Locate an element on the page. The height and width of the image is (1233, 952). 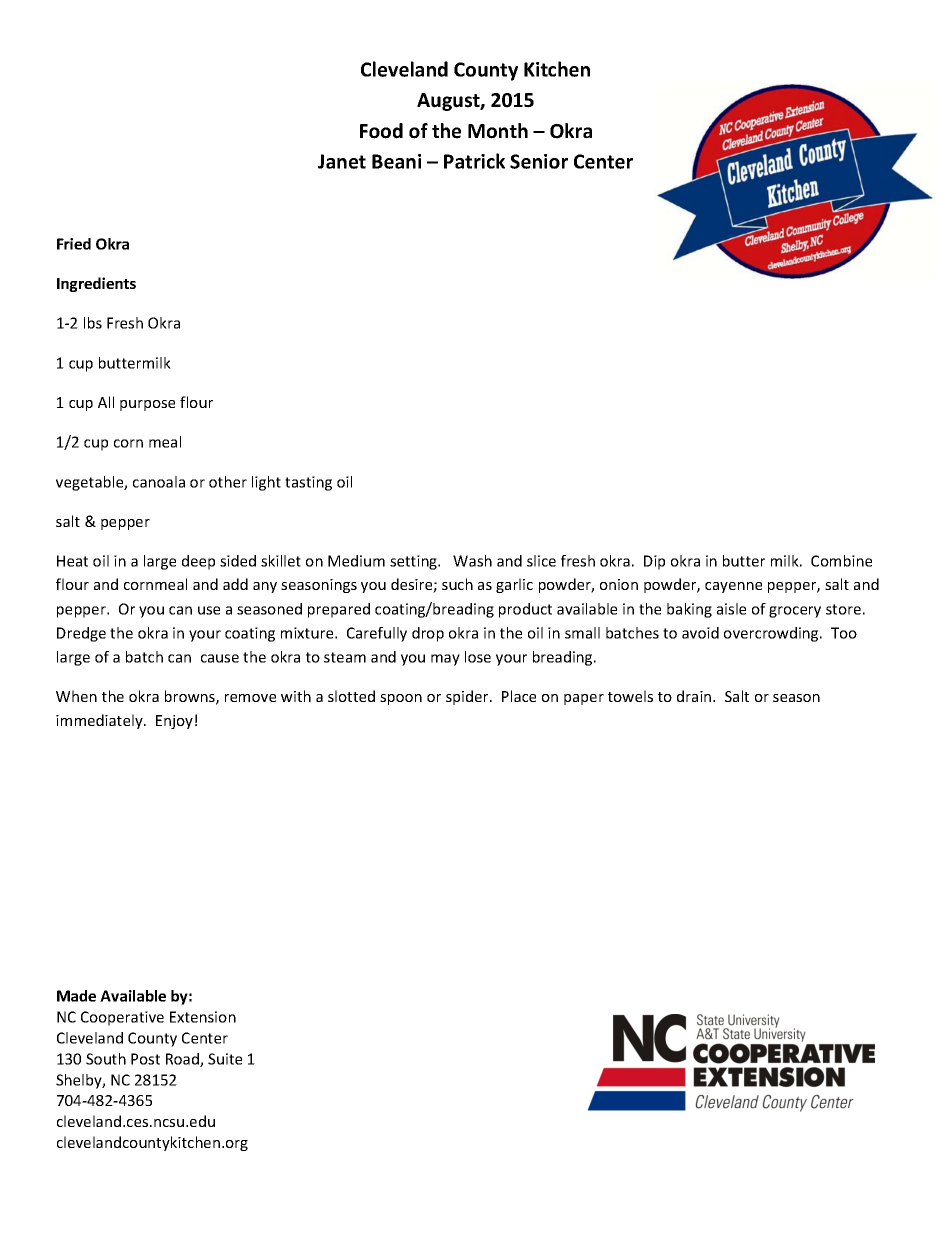
Suite is located at coordinates (225, 1059).
